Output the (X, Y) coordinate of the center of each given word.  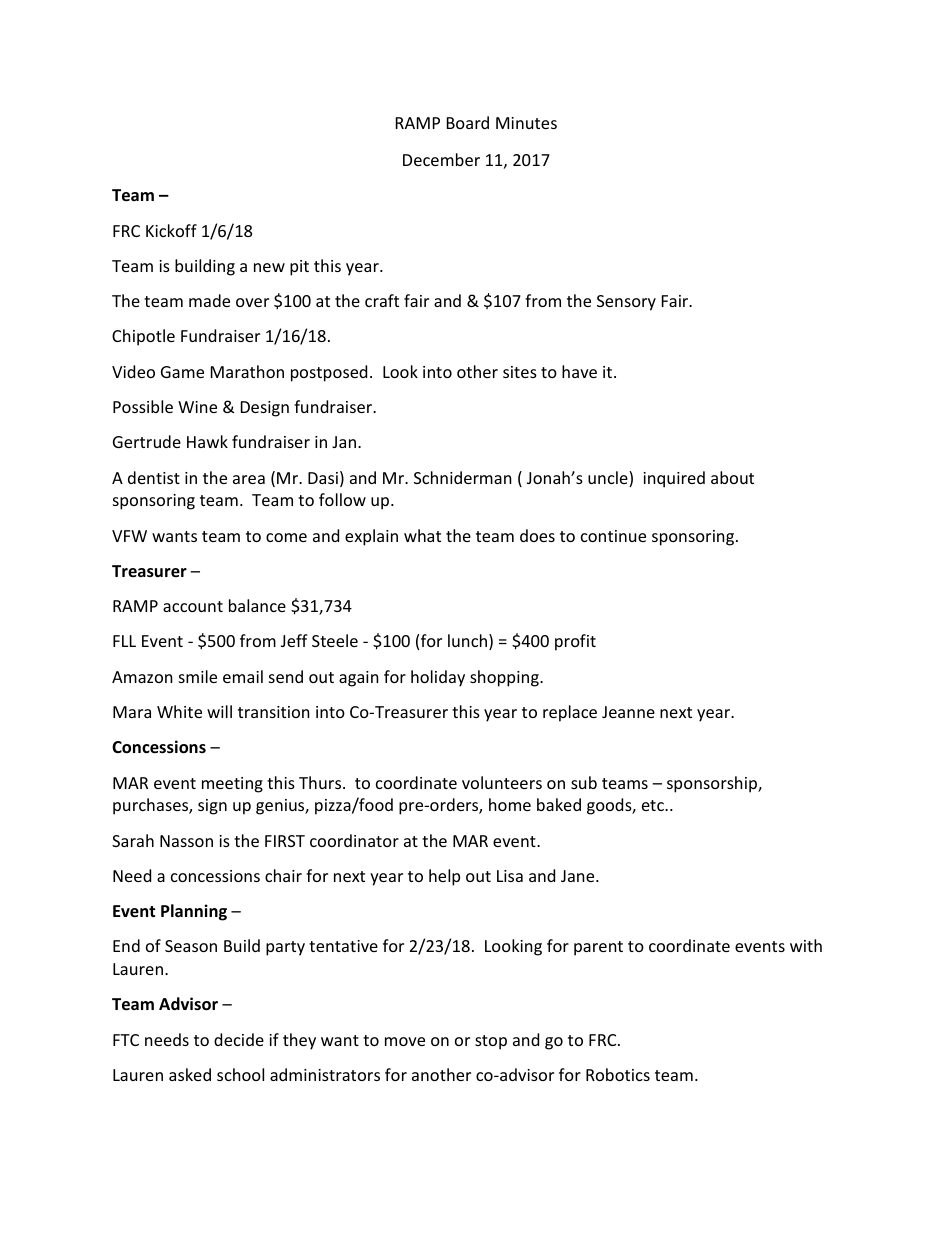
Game (182, 372)
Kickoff (171, 230)
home (510, 804)
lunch (469, 642)
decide (239, 1039)
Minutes (526, 123)
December (441, 159)
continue (613, 536)
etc (654, 805)
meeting (232, 785)
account (193, 606)
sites (520, 372)
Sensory (626, 303)
